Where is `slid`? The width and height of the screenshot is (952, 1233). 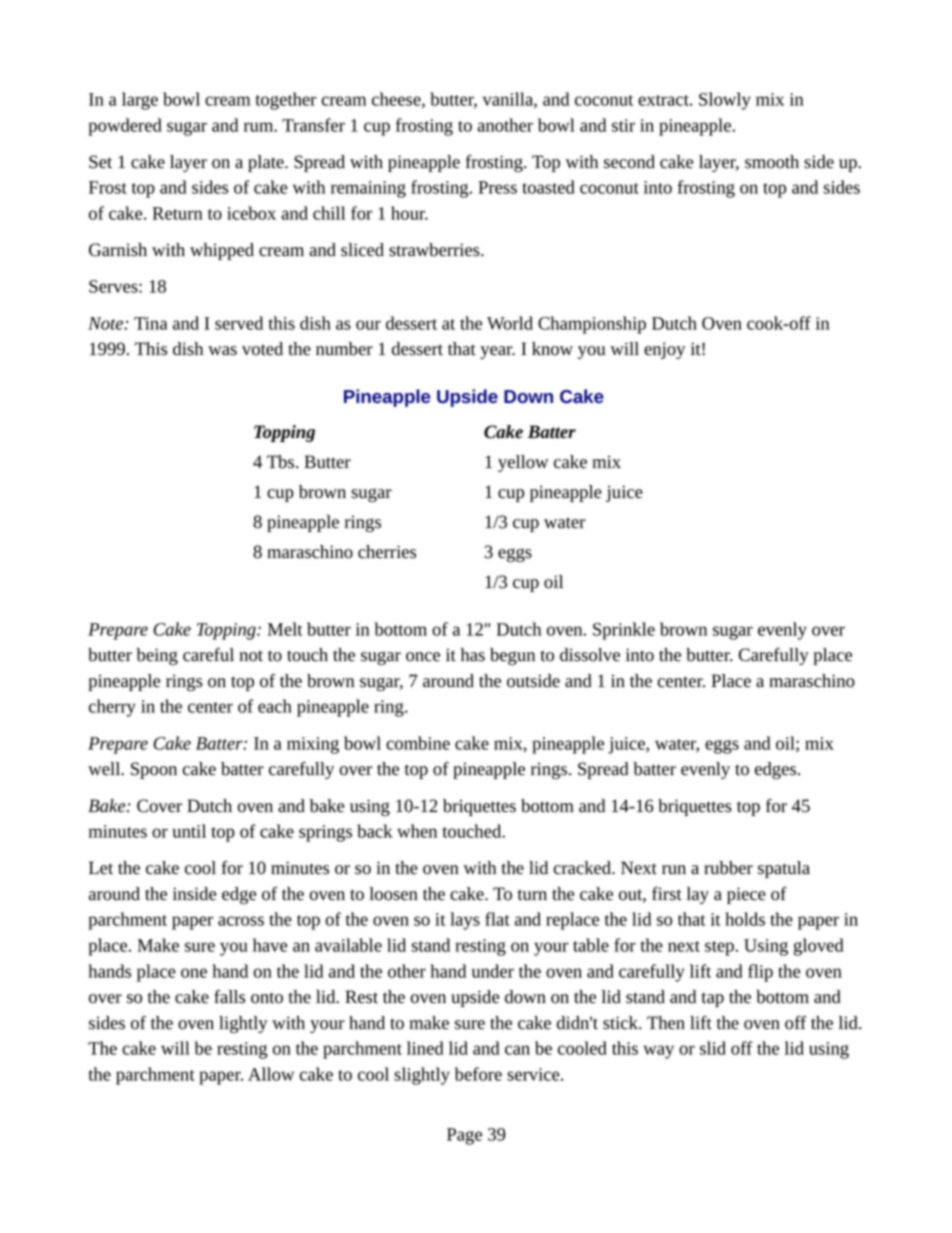 slid is located at coordinates (713, 1048).
